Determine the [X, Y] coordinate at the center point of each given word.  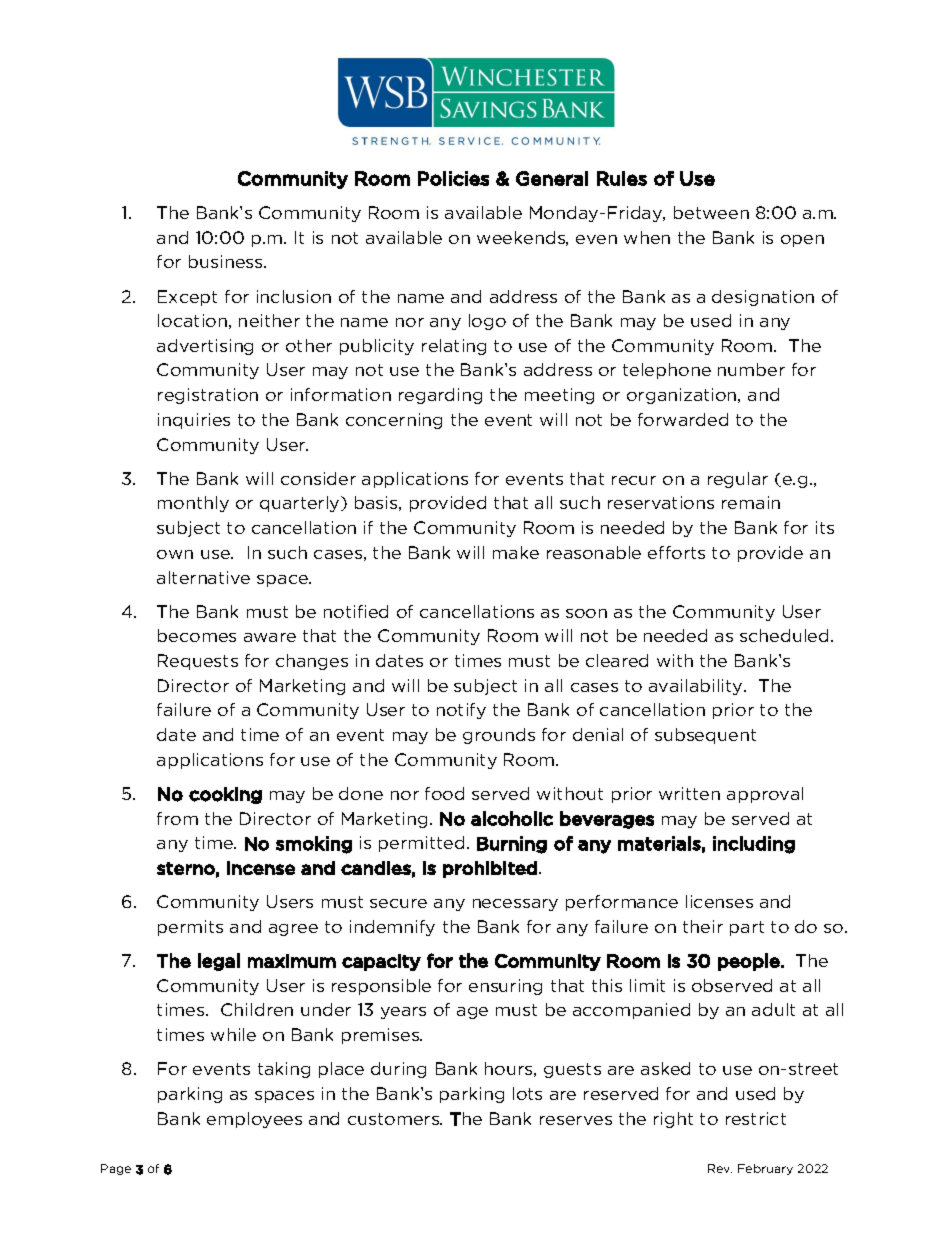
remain [751, 502]
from [177, 818]
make [516, 552]
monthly [193, 504]
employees [254, 1120]
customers [394, 1119]
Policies [453, 178]
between [711, 212]
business [227, 261]
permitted [421, 844]
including [754, 845]
